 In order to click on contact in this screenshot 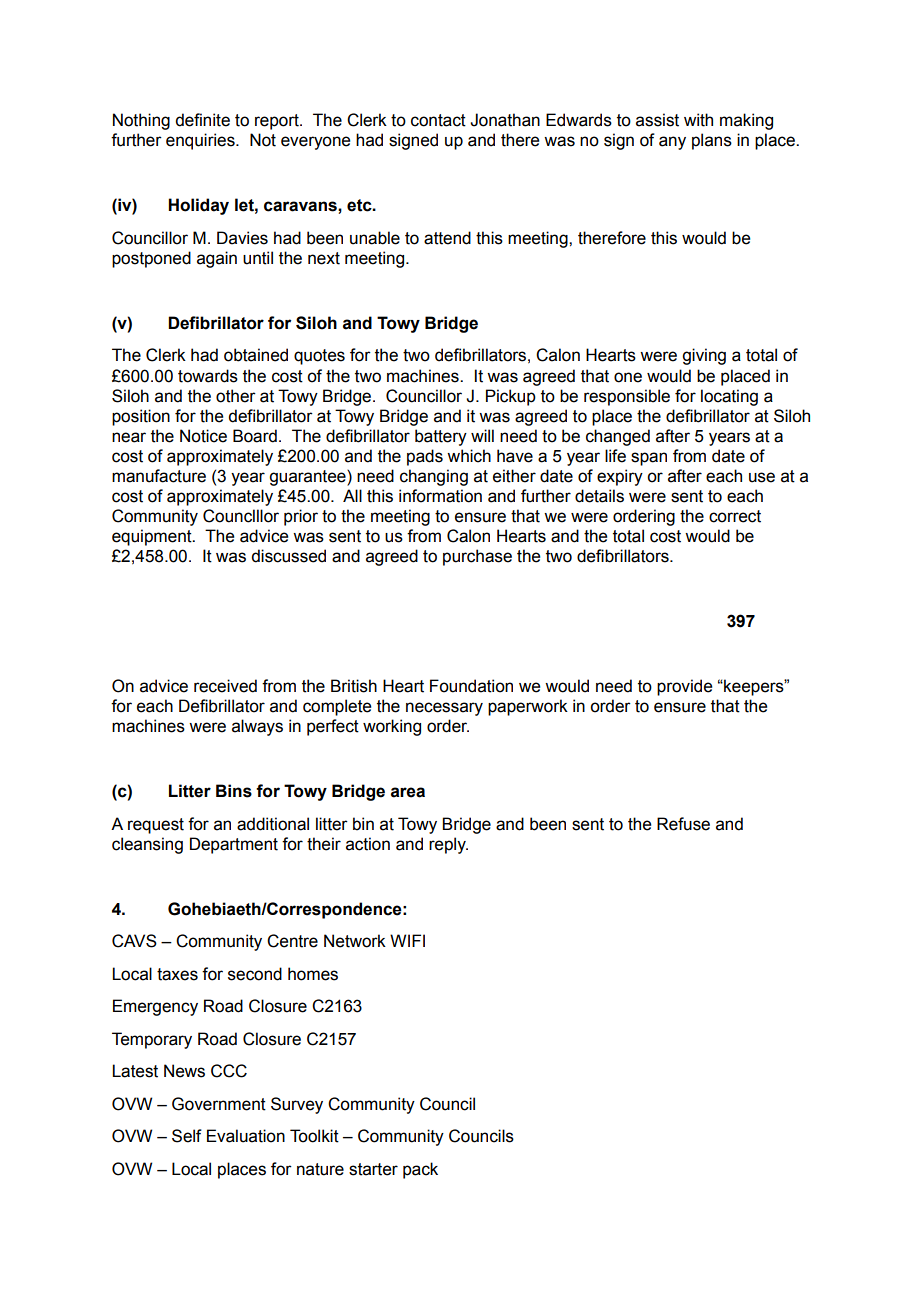, I will do `click(438, 120)`.
